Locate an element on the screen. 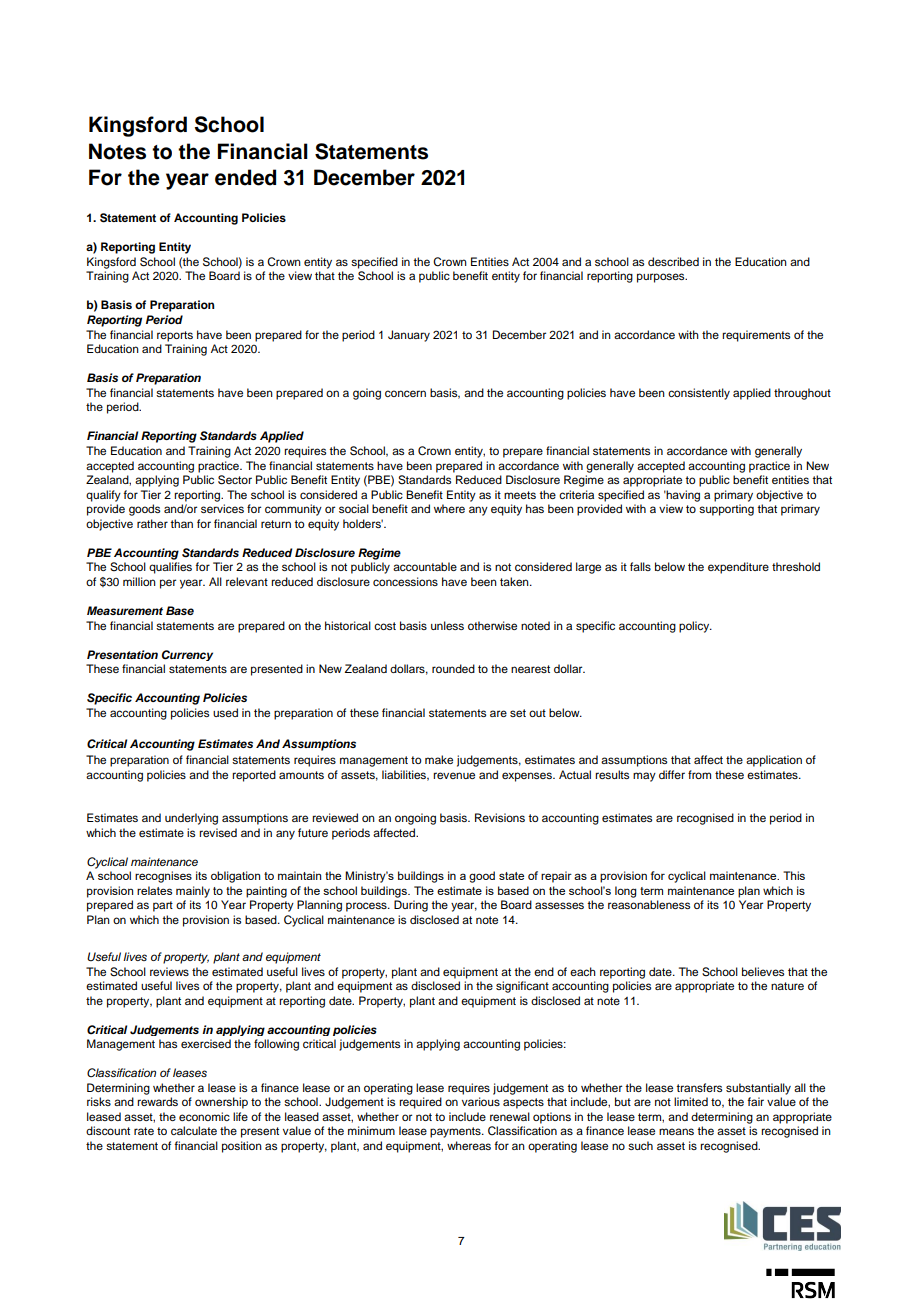 This screenshot has height=1308, width=924. described is located at coordinates (673, 261).
